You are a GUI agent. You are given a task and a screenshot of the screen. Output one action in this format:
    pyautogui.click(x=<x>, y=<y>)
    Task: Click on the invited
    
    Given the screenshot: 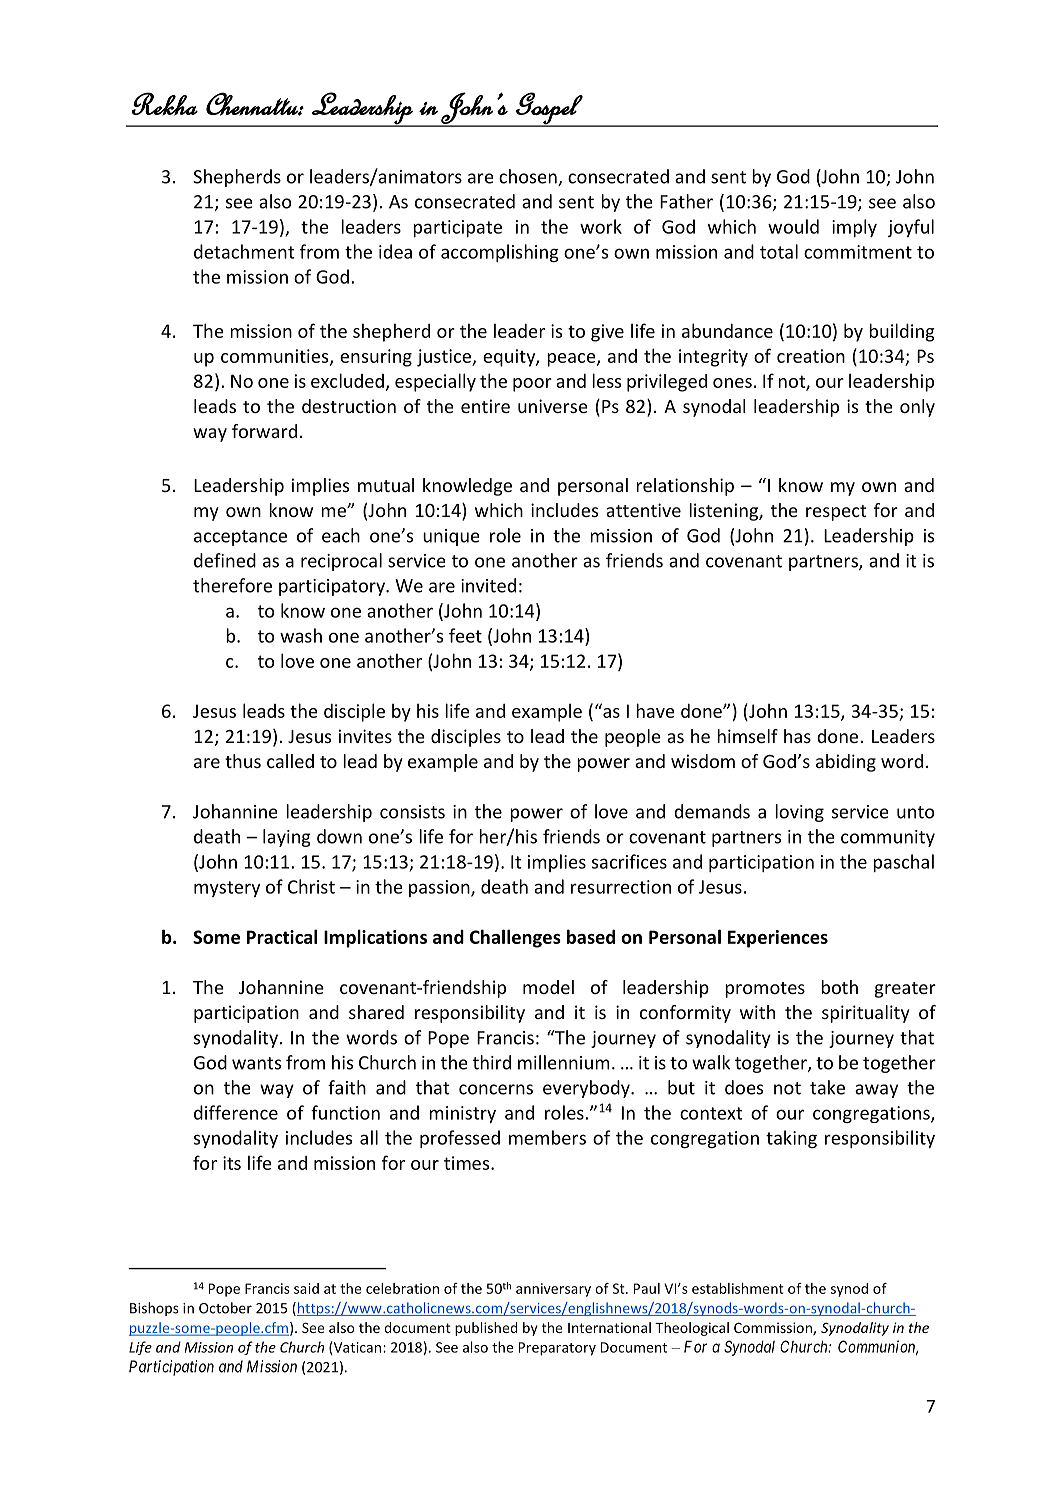 What is the action you would take?
    pyautogui.click(x=488, y=585)
